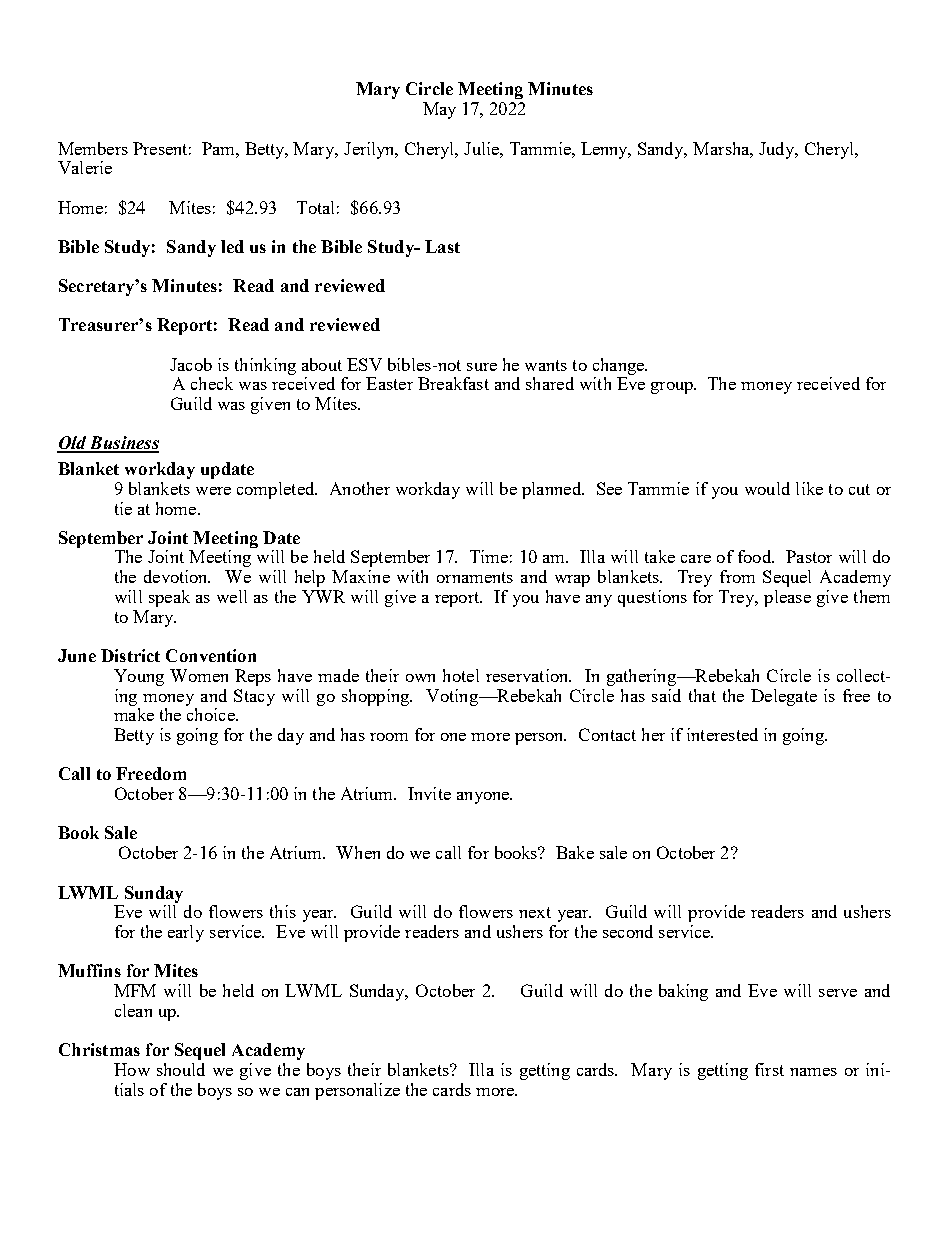 Image resolution: width=952 pixels, height=1233 pixels. Describe the element at coordinates (778, 150) in the screenshot. I see `Judy` at that location.
